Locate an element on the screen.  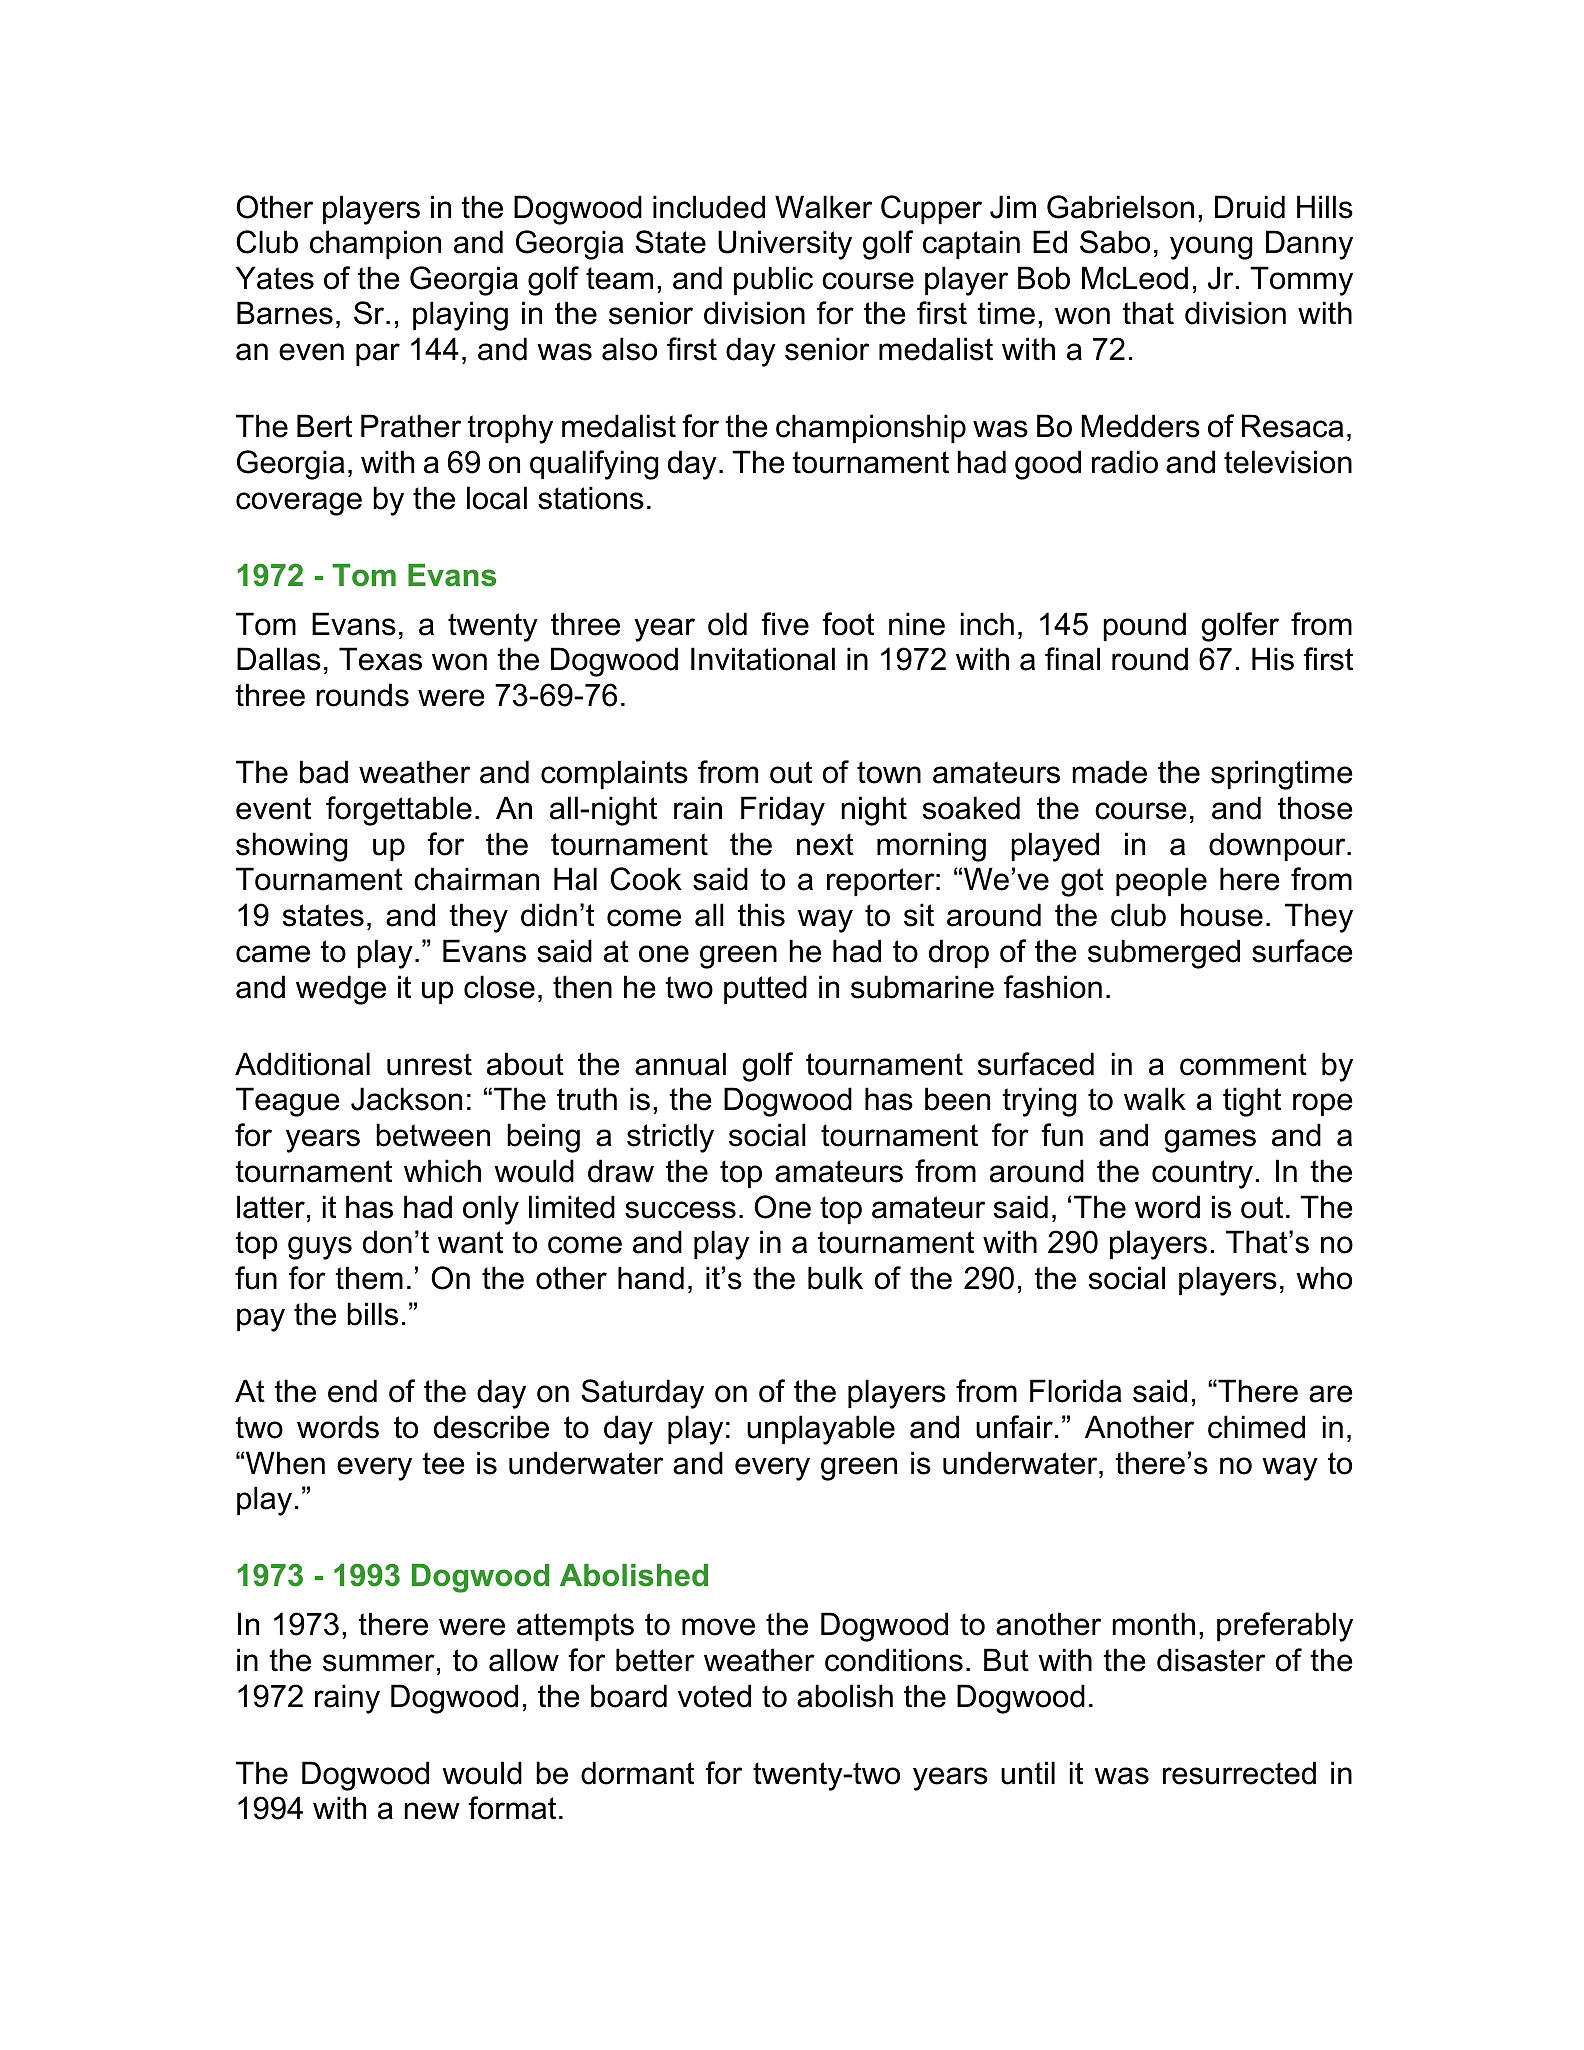
young is located at coordinates (1211, 248).
